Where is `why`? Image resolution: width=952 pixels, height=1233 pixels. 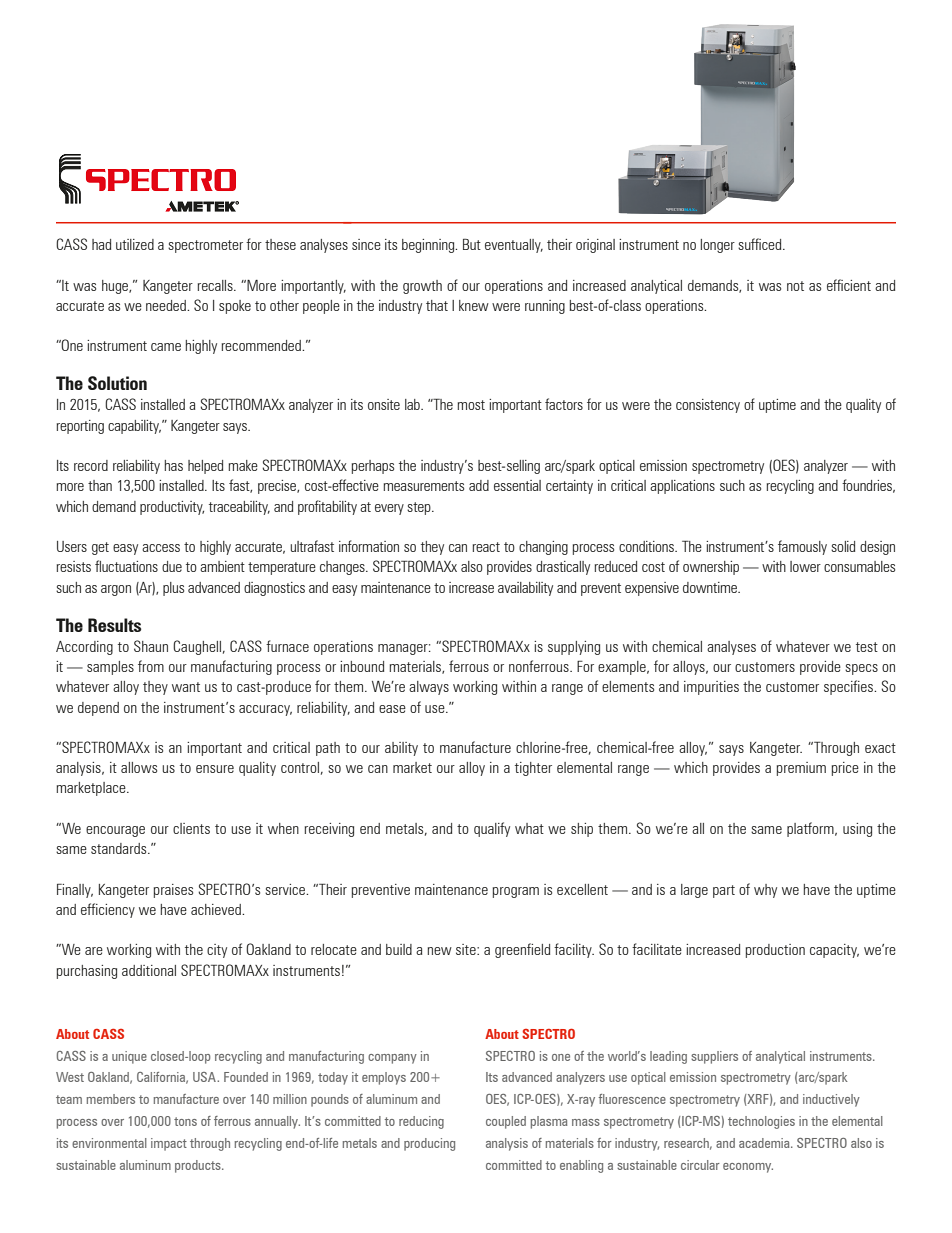 why is located at coordinates (765, 891).
